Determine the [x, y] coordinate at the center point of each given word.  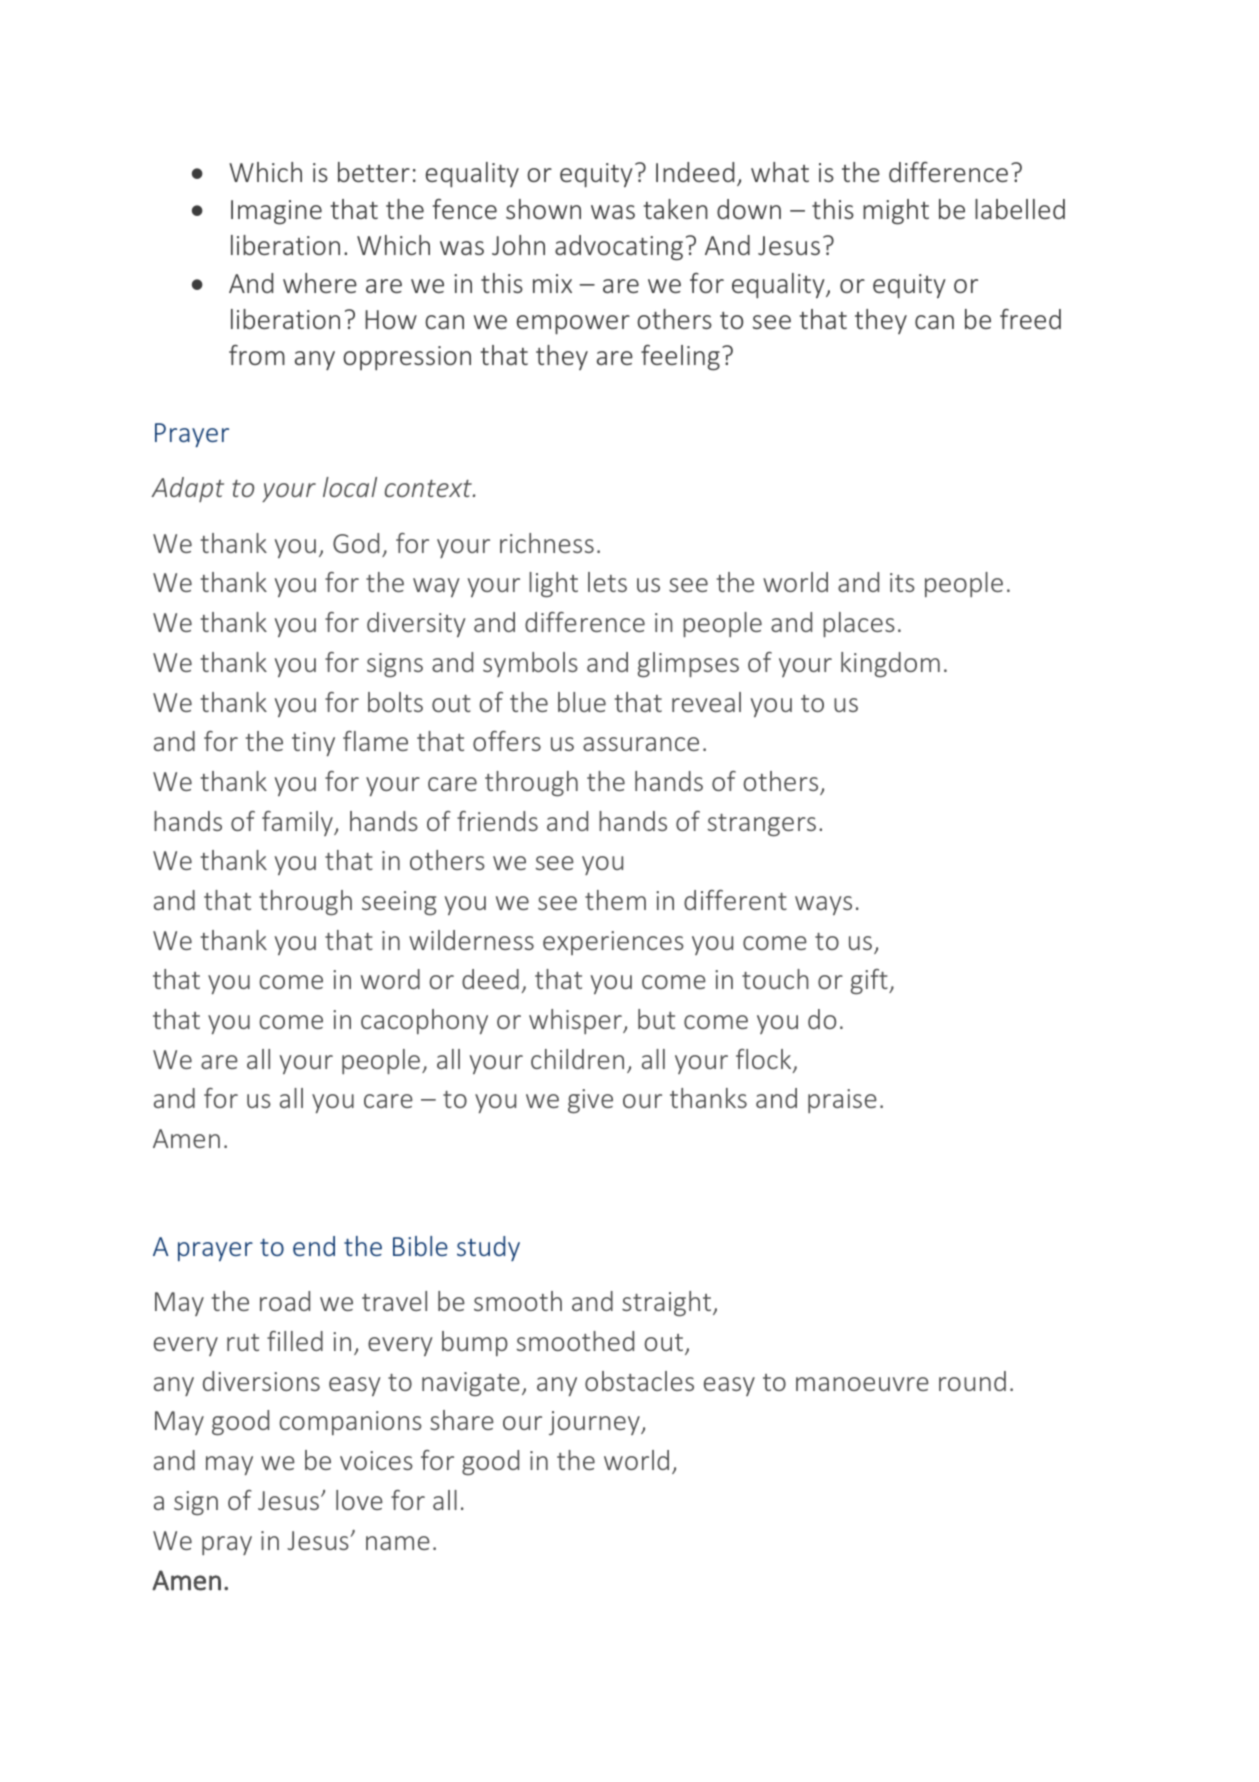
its [902, 582]
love [359, 1500]
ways [823, 905]
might [896, 212]
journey [595, 1423]
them [615, 900]
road [285, 1301]
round [972, 1381]
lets [607, 582]
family [298, 823]
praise [842, 1101]
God [356, 543]
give [590, 1101]
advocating [619, 248]
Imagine [276, 212]
